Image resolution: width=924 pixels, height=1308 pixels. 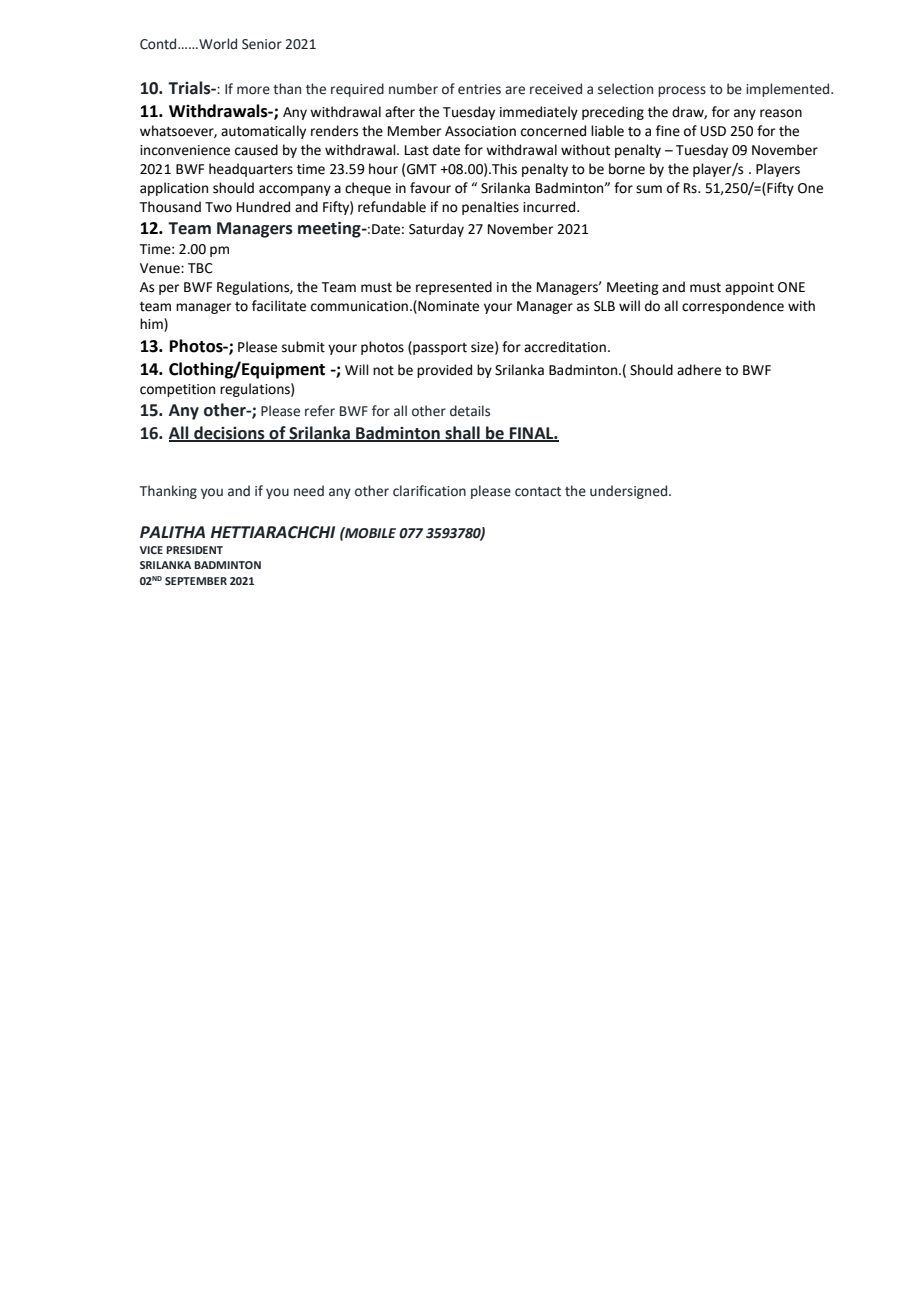 I want to click on PRESIDENT, so click(x=194, y=550).
